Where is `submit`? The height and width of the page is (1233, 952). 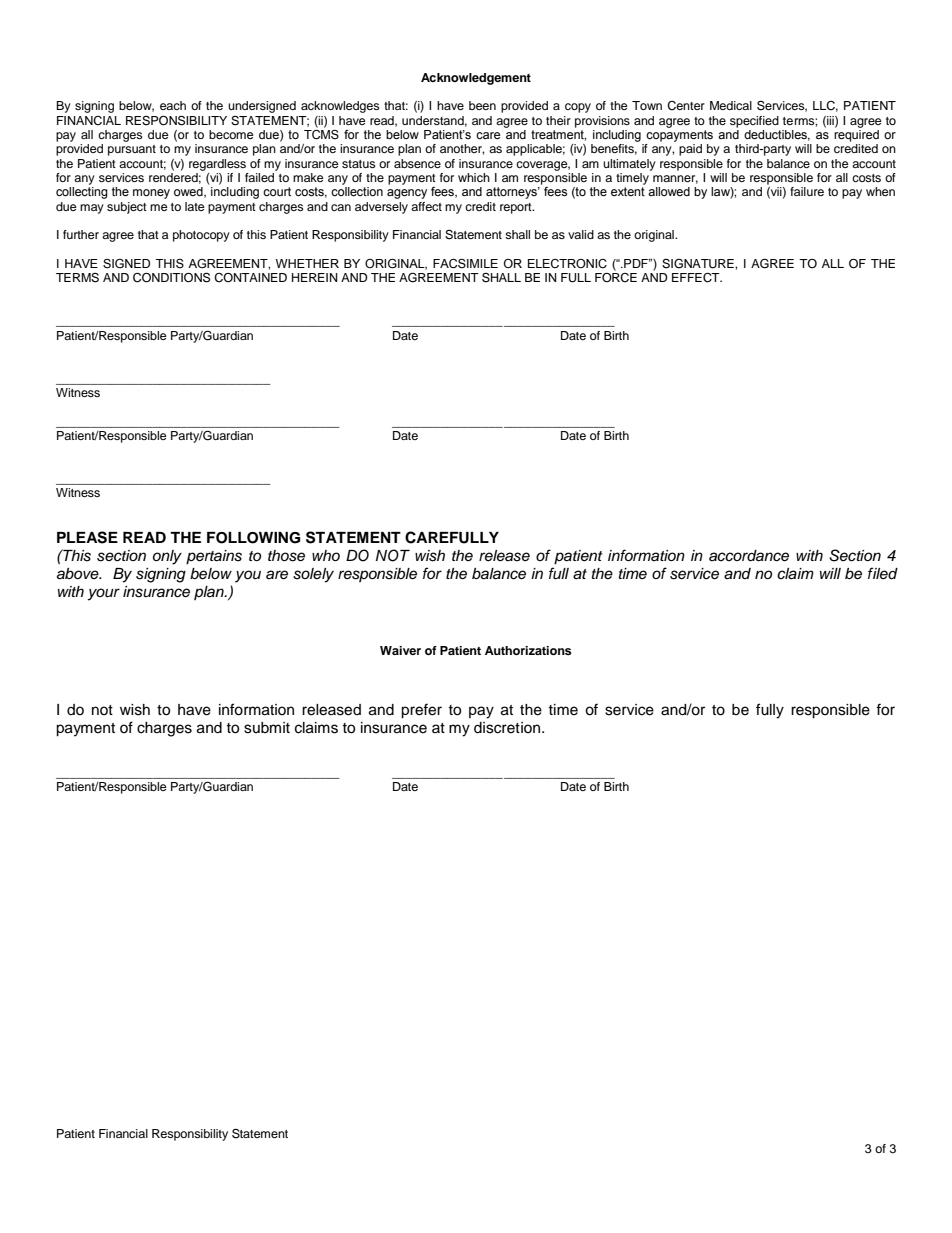 submit is located at coordinates (267, 728).
